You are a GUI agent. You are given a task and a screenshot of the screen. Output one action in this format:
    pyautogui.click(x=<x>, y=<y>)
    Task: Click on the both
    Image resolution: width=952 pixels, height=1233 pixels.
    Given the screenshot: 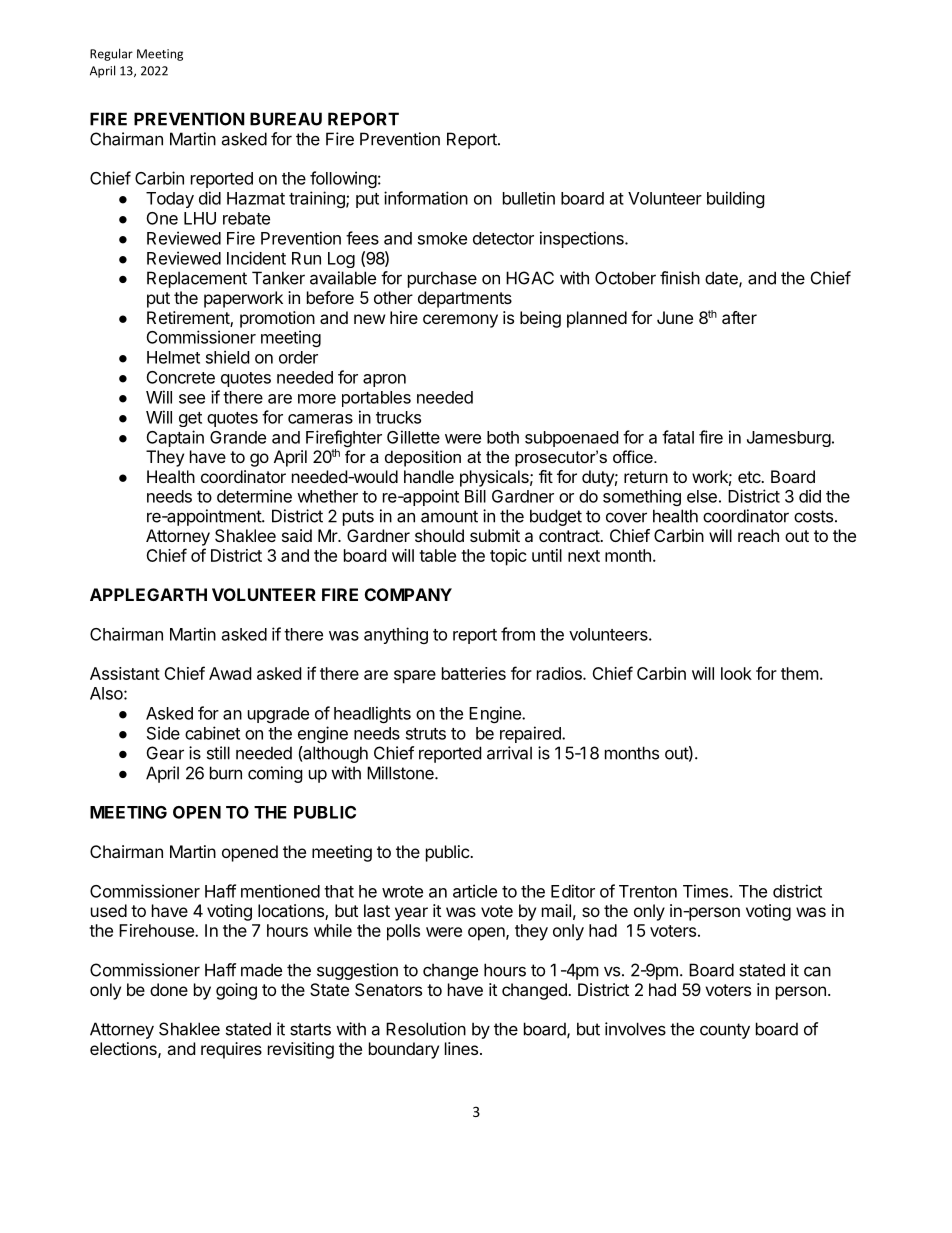 What is the action you would take?
    pyautogui.click(x=503, y=437)
